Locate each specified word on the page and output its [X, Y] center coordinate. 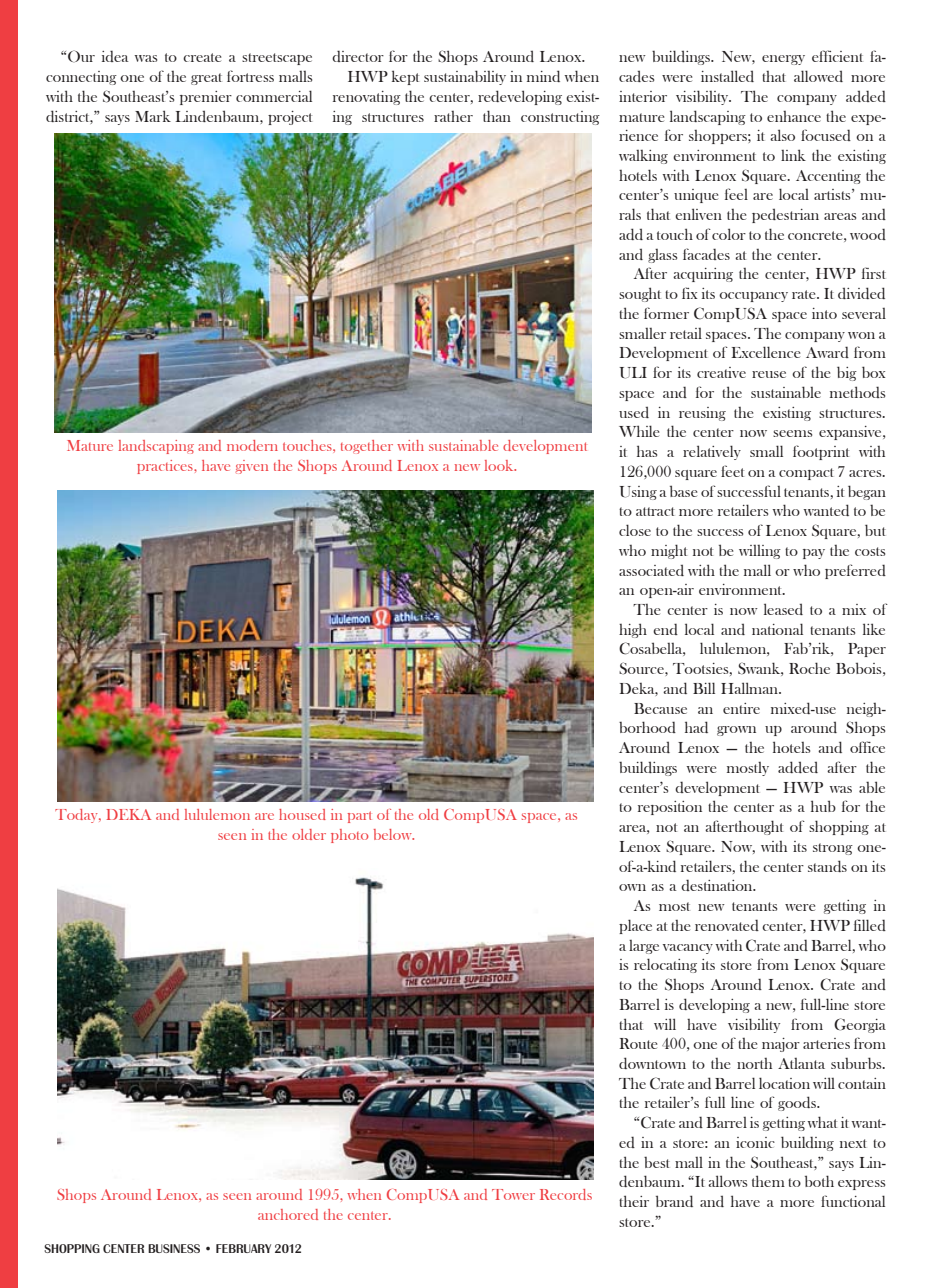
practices [166, 467]
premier [206, 98]
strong [833, 849]
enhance [794, 116]
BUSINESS [174, 1248]
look [500, 465]
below [394, 834]
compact [806, 474]
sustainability [465, 77]
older [309, 834]
